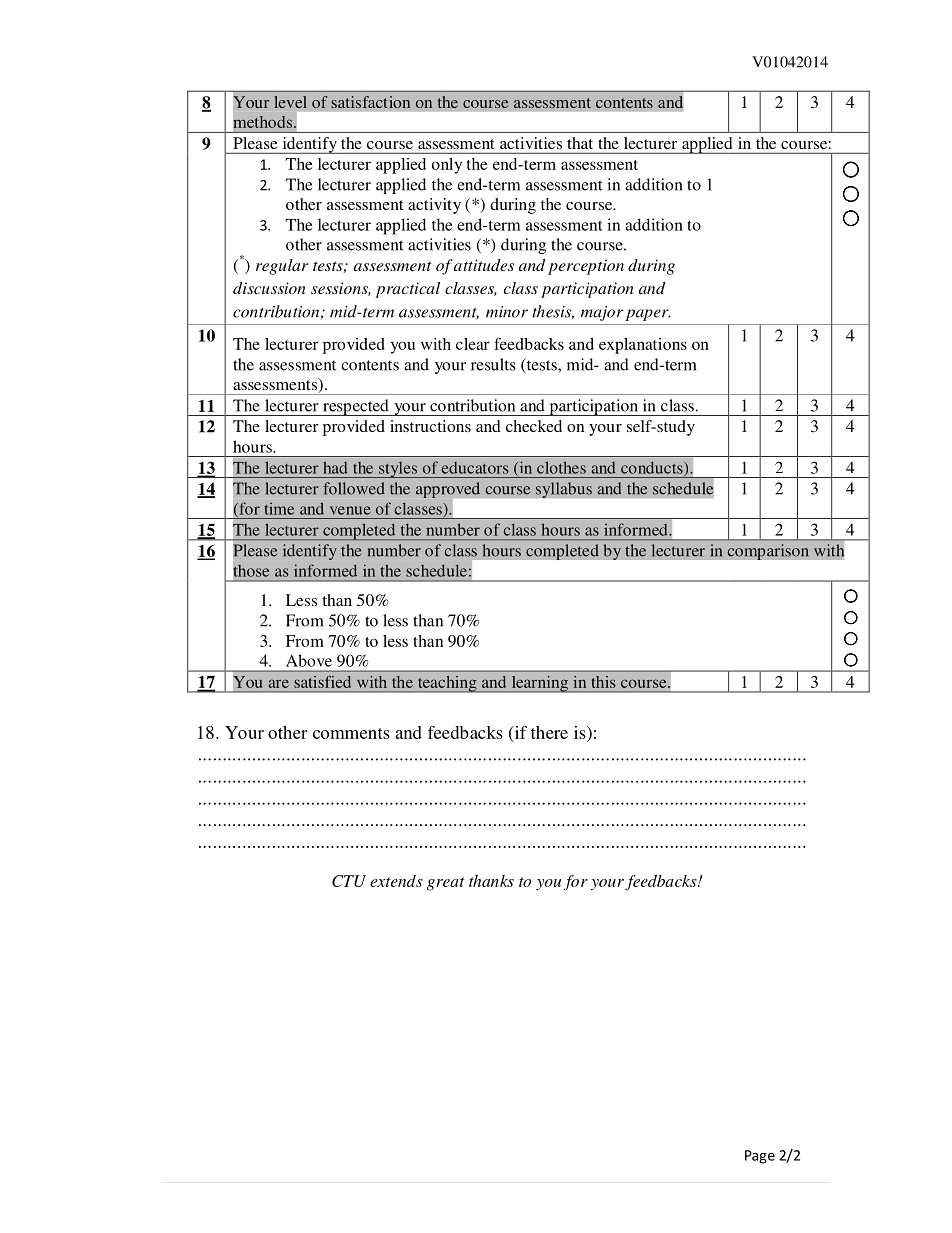 Image resolution: width=952 pixels, height=1233 pixels. Describe the element at coordinates (586, 267) in the document. I see `perception` at that location.
